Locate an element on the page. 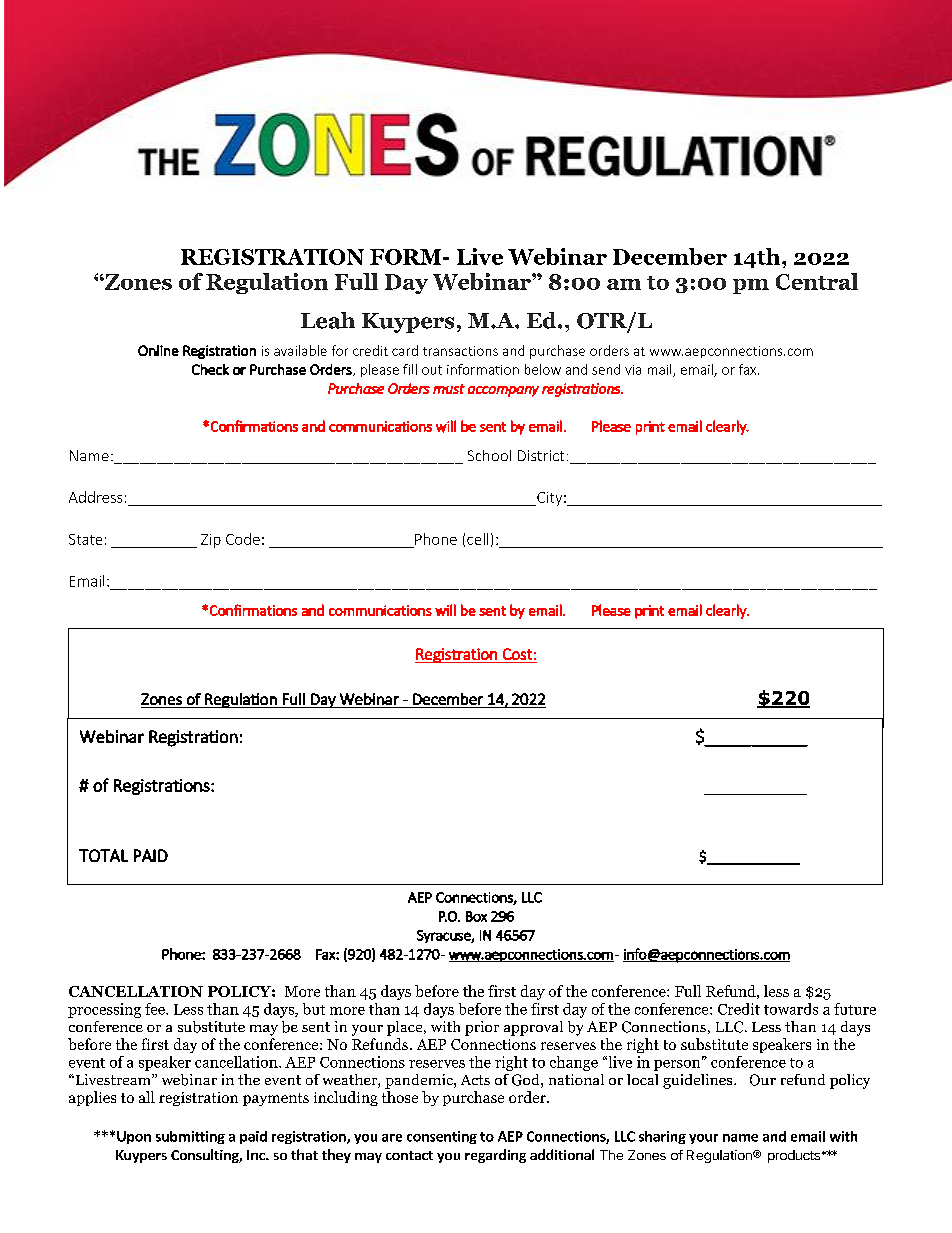 The width and height of the document is (952, 1233). via is located at coordinates (633, 370).
